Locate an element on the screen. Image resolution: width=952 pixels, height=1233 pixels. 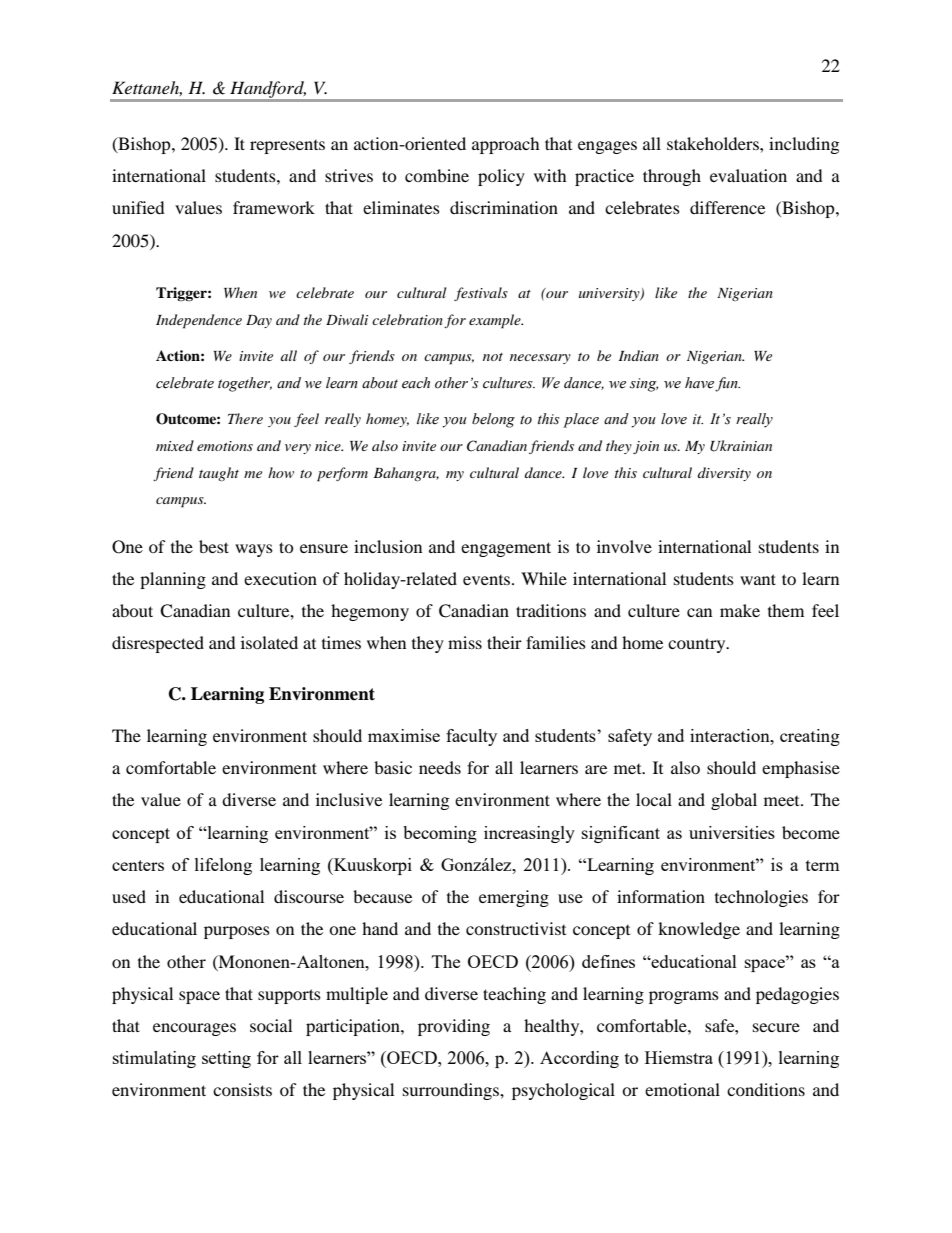
evaluation is located at coordinates (748, 175).
